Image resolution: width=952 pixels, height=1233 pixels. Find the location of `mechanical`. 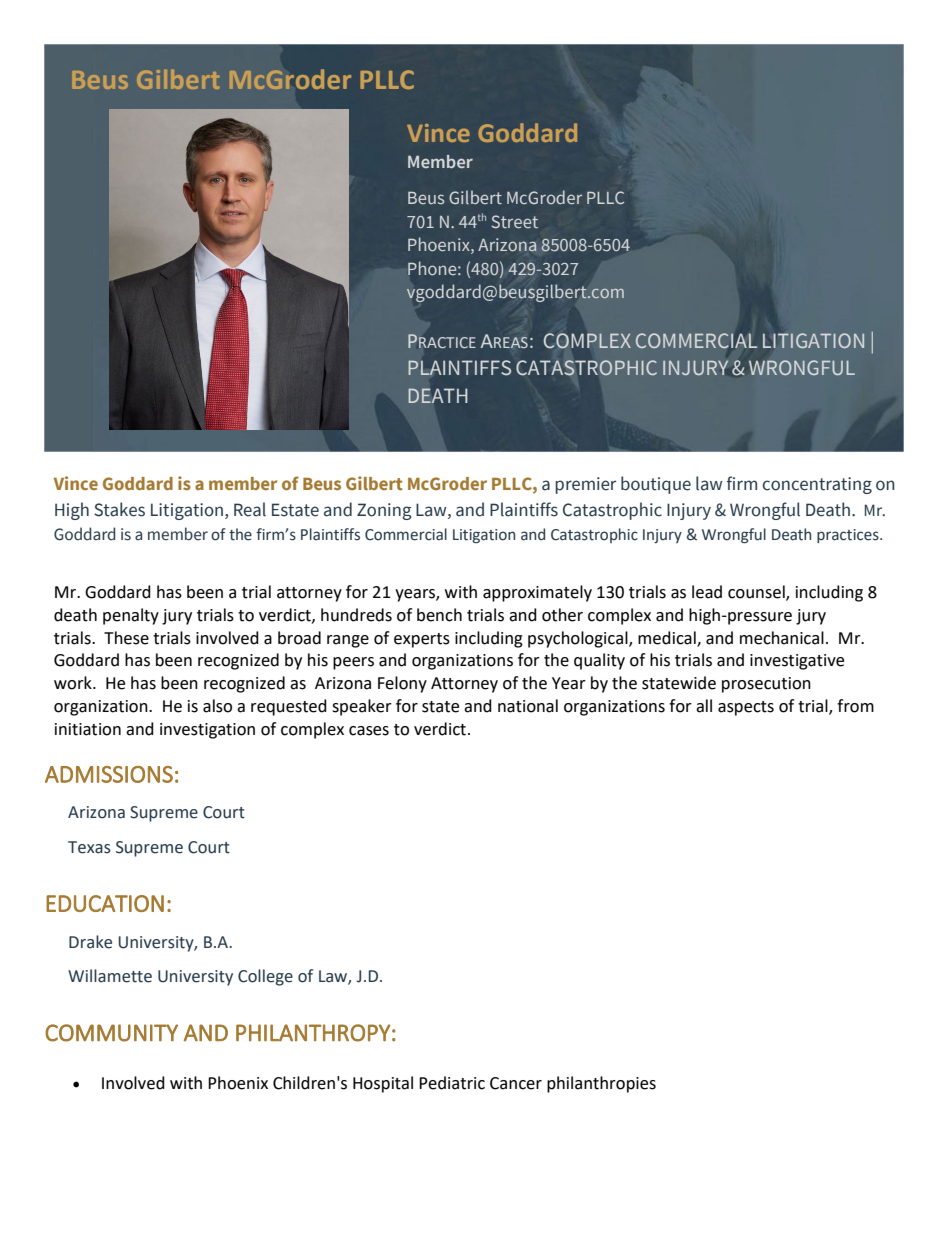

mechanical is located at coordinates (782, 638).
